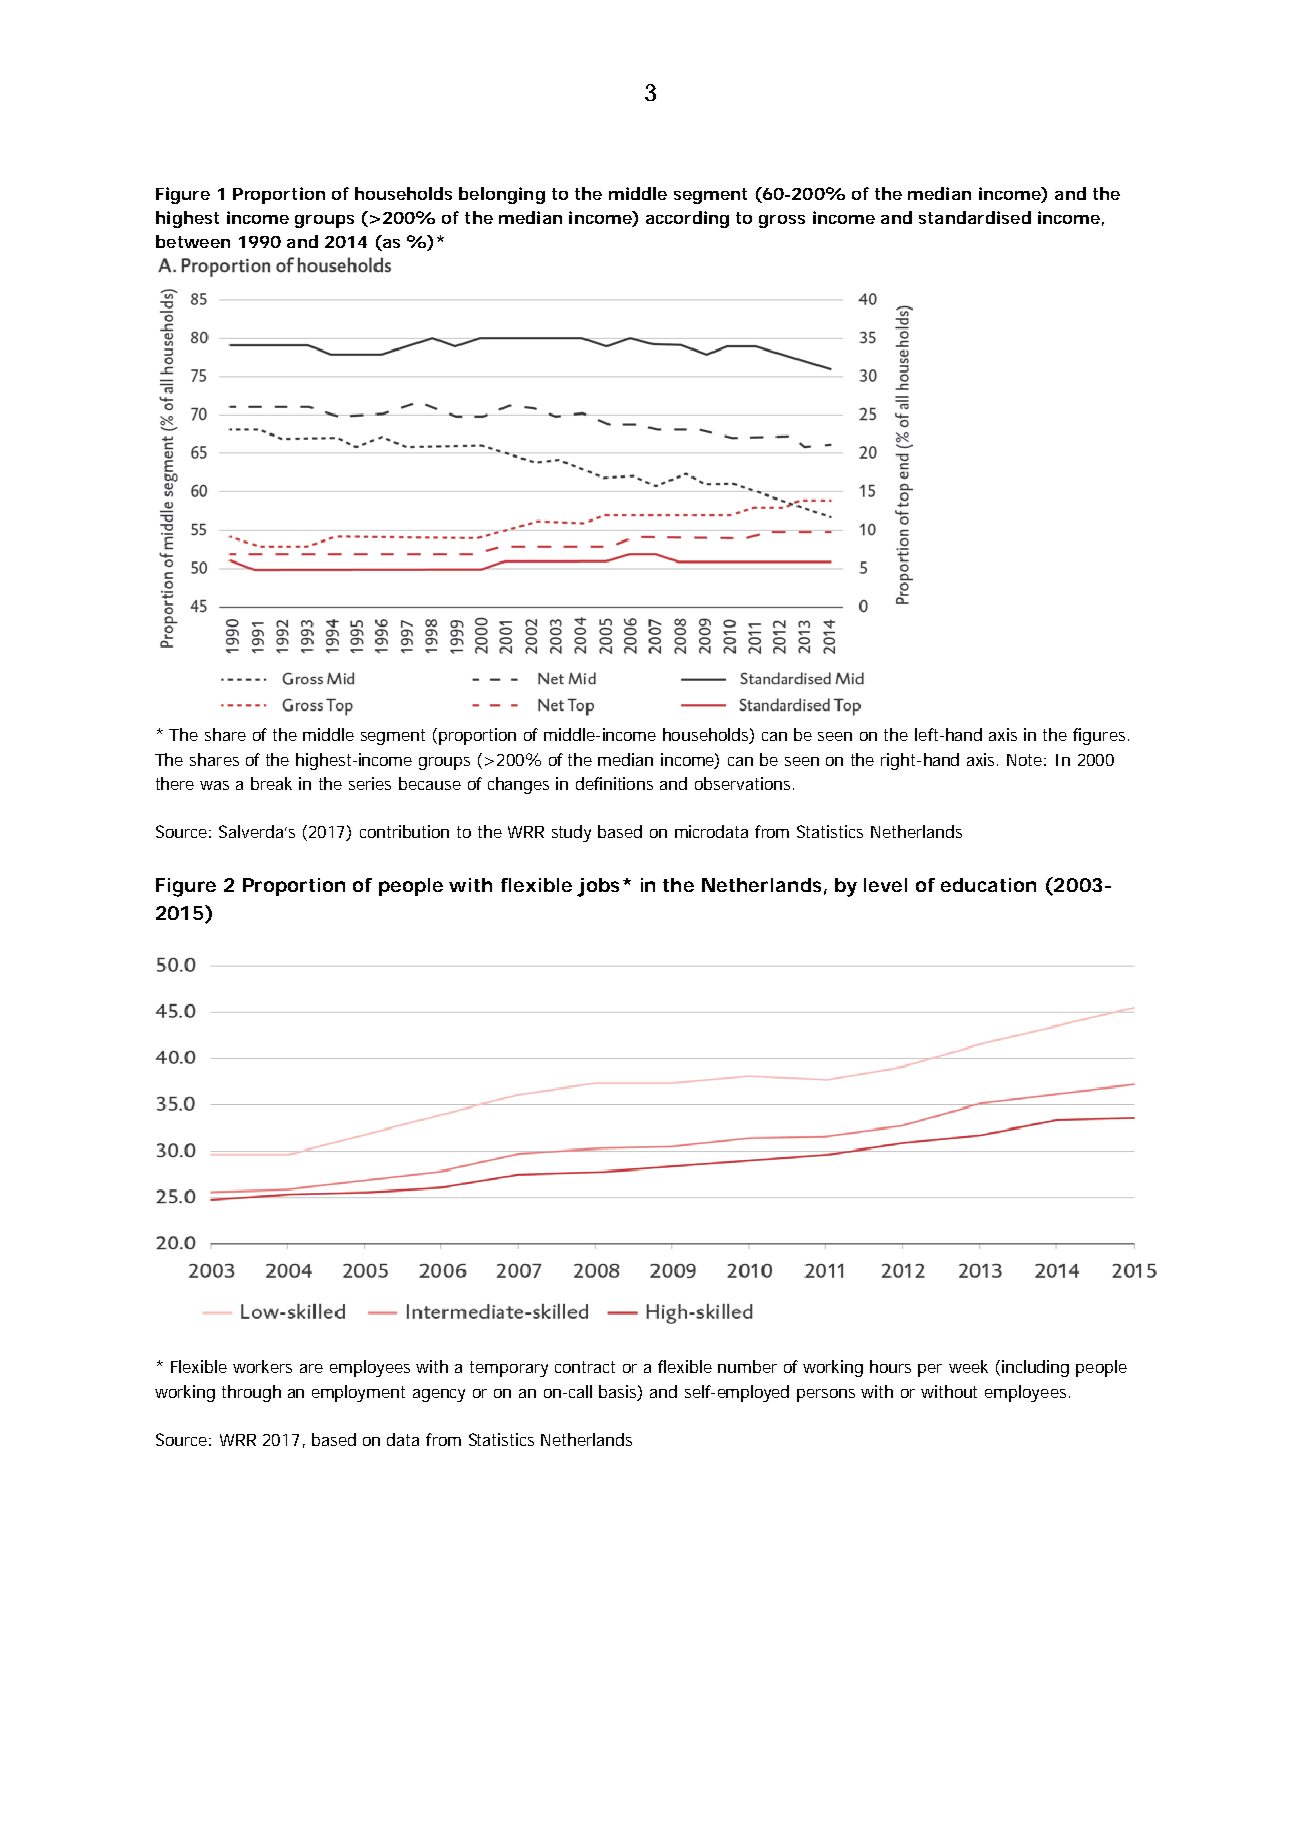 The height and width of the screenshot is (1840, 1301). I want to click on definitions, so click(614, 783).
